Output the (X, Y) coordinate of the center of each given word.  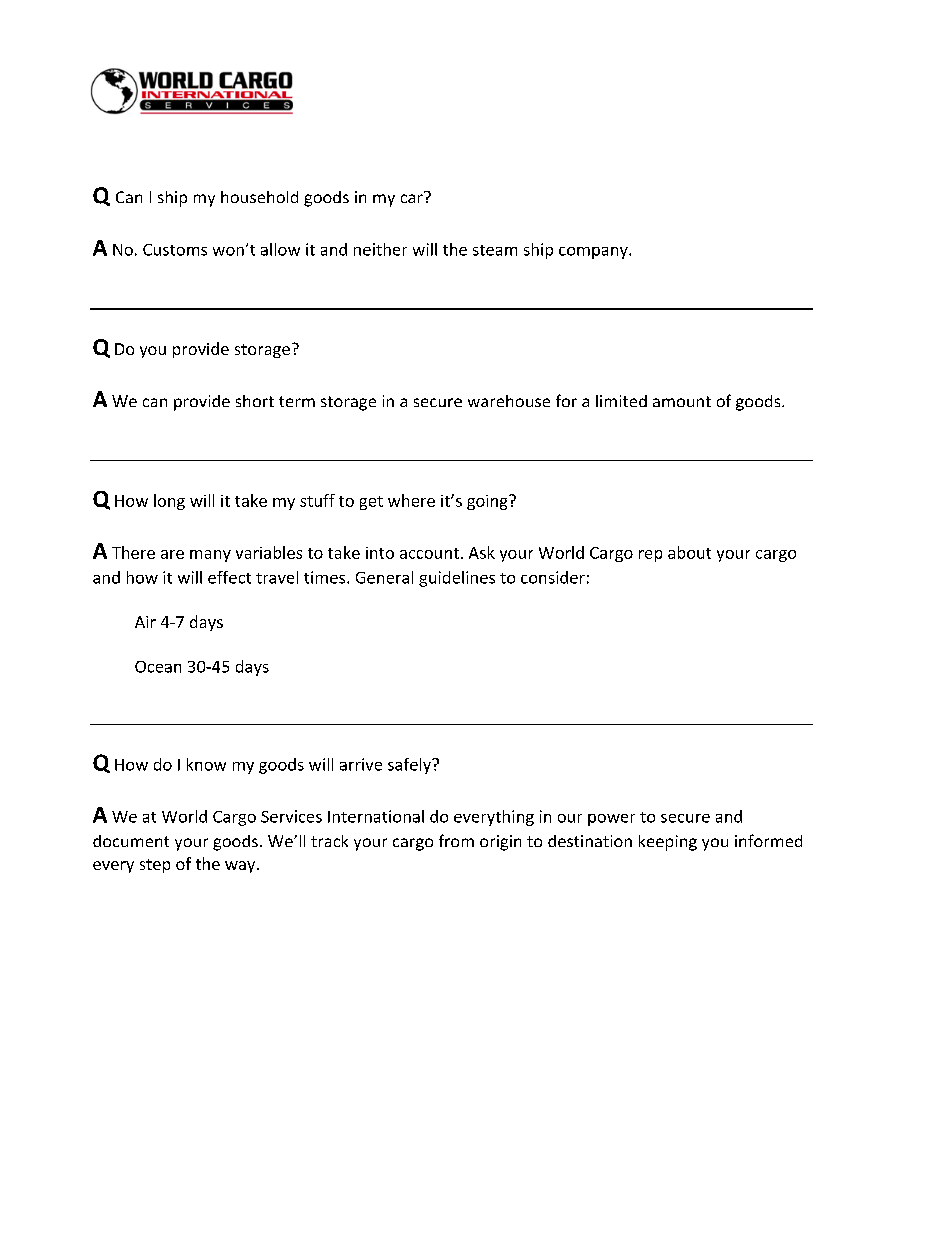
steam (495, 250)
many (210, 556)
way (241, 867)
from (456, 840)
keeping (668, 843)
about (689, 552)
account (429, 553)
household (259, 197)
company (594, 253)
